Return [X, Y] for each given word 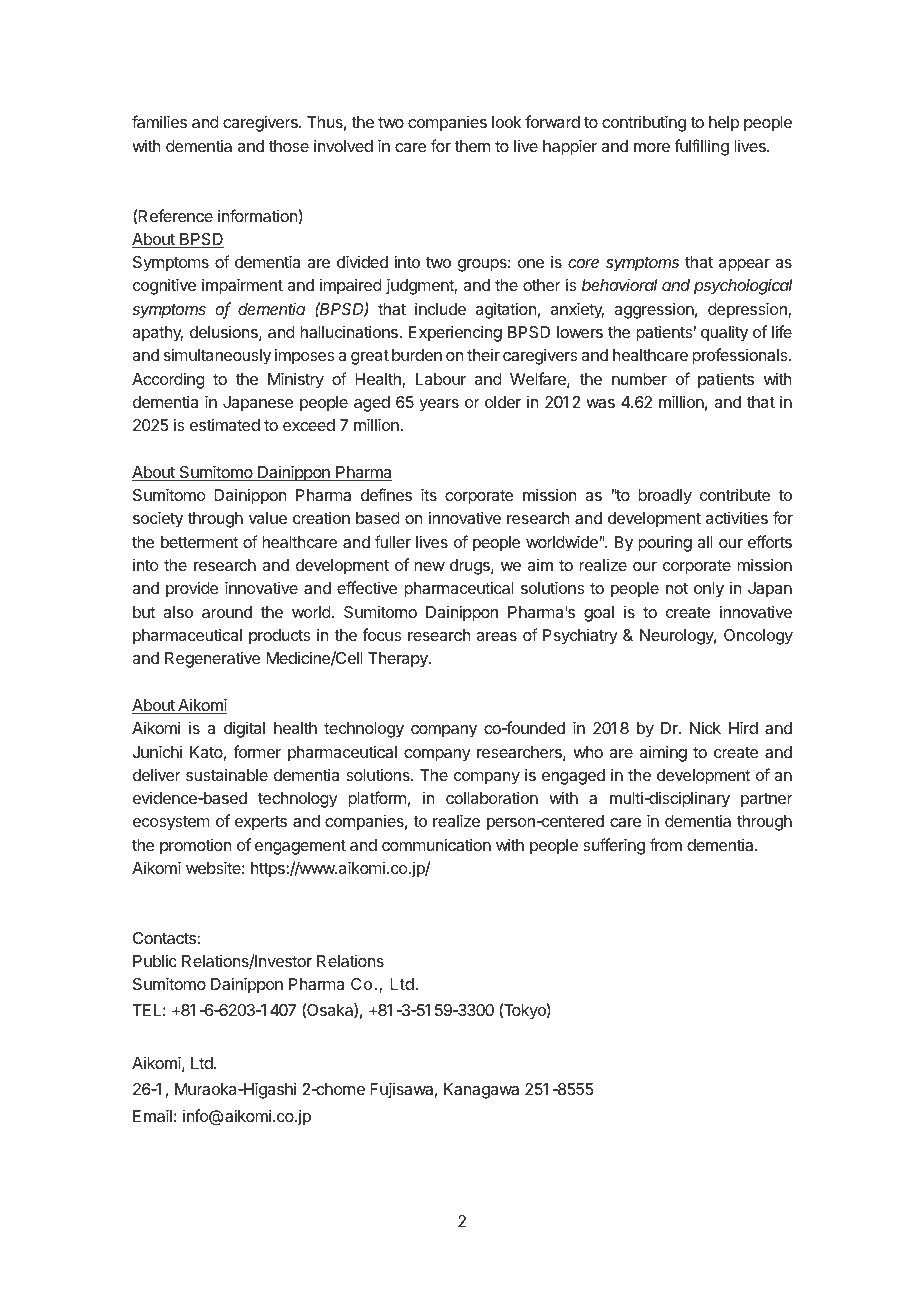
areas [497, 636]
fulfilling [701, 147]
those [289, 146]
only [709, 590]
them [472, 146]
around [227, 612]
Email [152, 1115]
